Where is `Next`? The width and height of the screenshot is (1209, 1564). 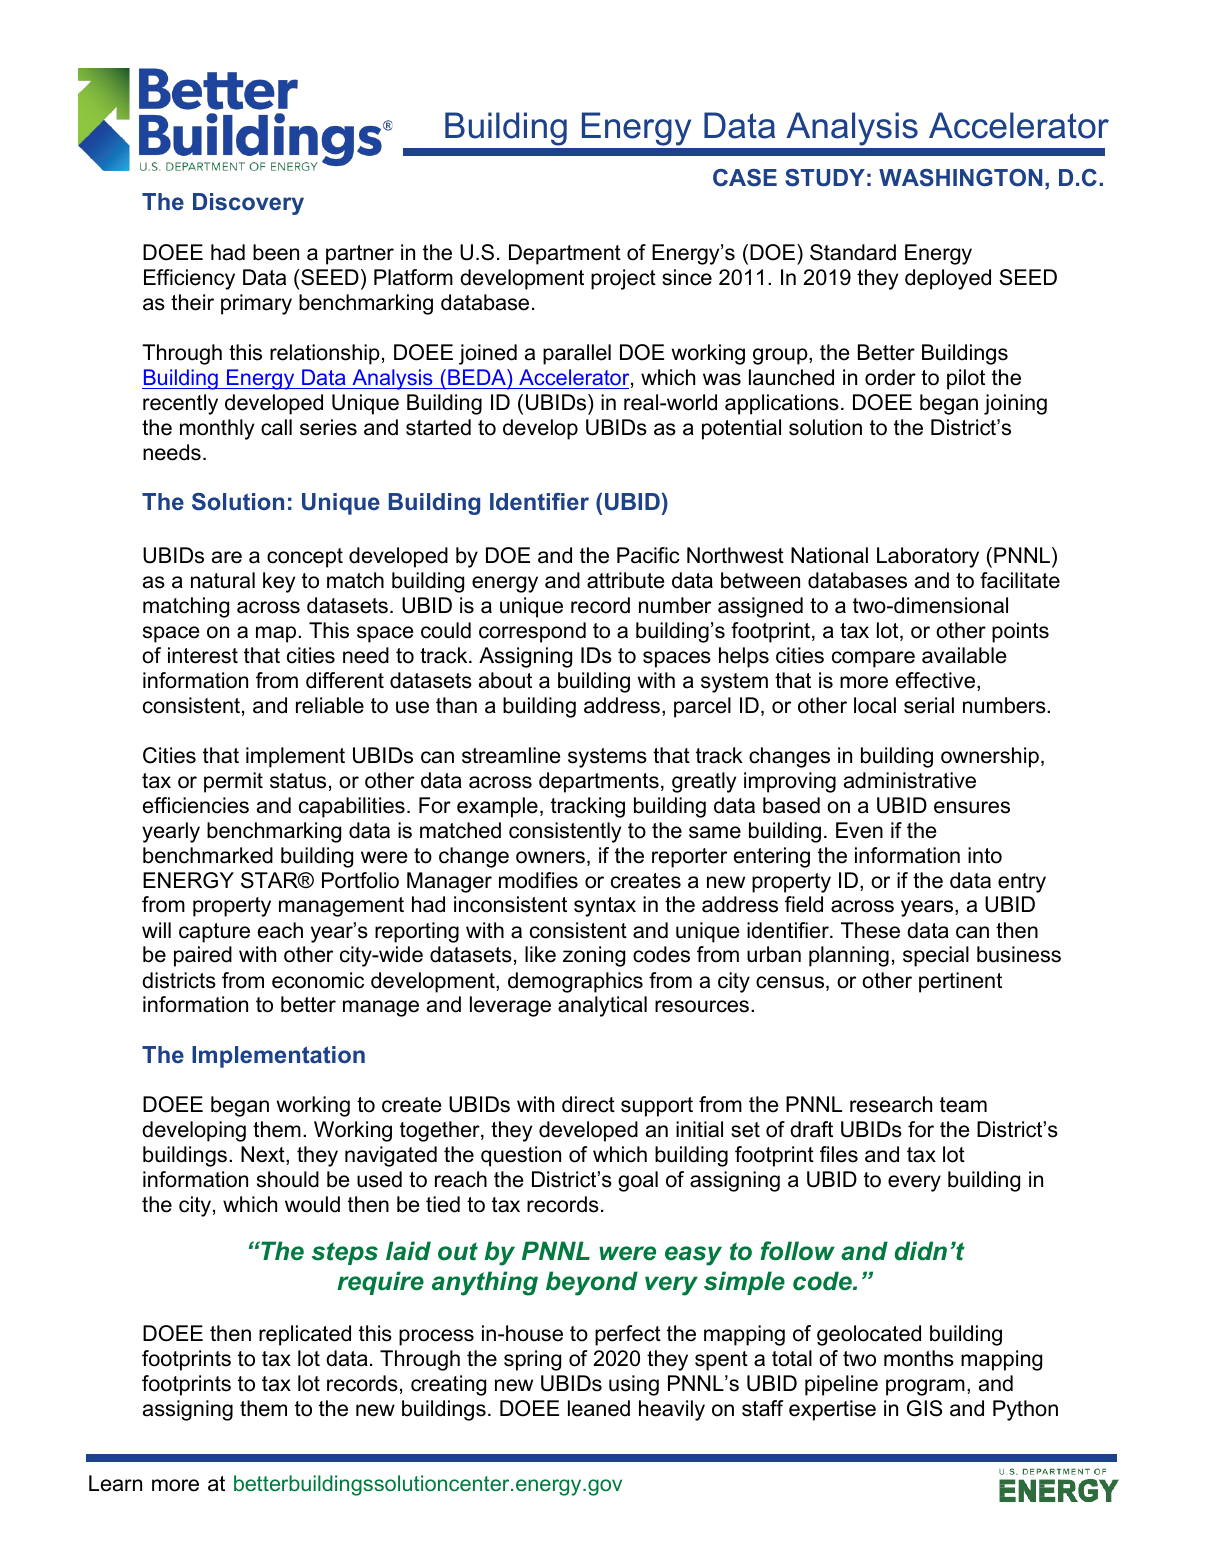
Next is located at coordinates (264, 1155).
